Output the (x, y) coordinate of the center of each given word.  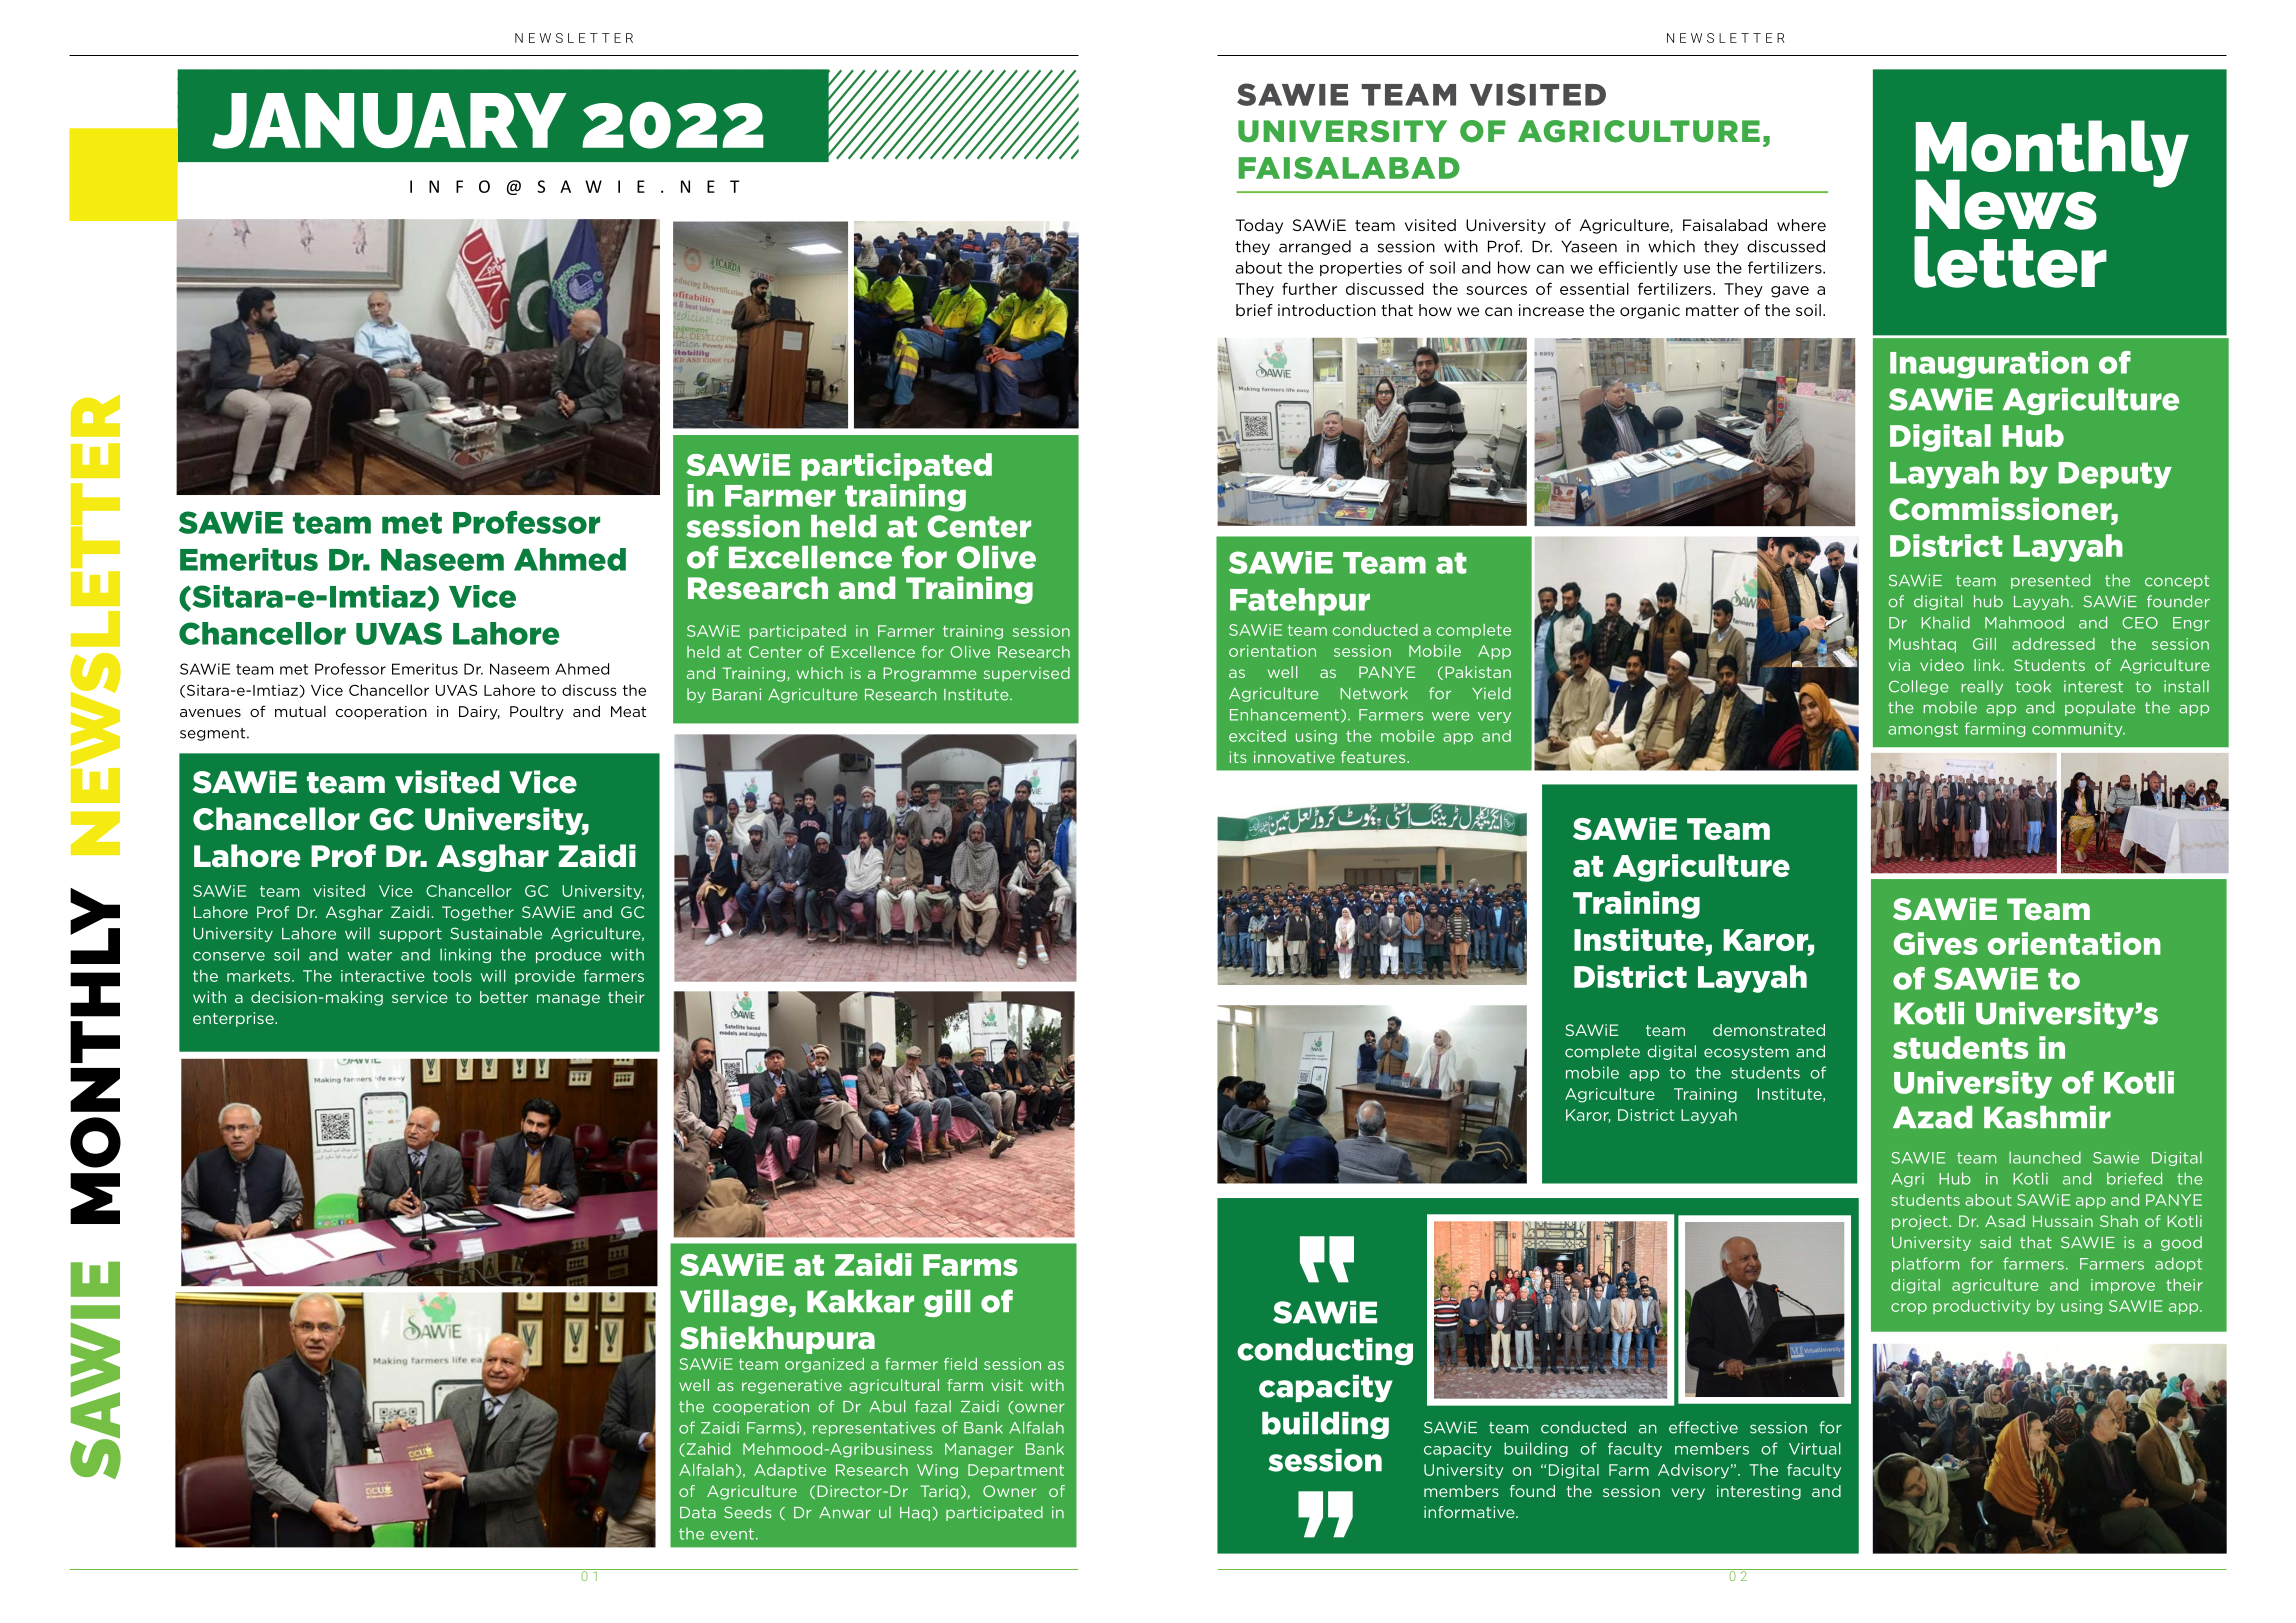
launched (2045, 1157)
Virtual (1815, 1448)
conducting (1325, 1351)
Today (1259, 226)
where (1801, 225)
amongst (1923, 730)
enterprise (234, 1019)
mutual (300, 711)
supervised (1027, 674)
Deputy (2115, 475)
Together (478, 913)
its (1238, 757)
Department (1016, 1471)
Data (698, 1513)
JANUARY (389, 121)
